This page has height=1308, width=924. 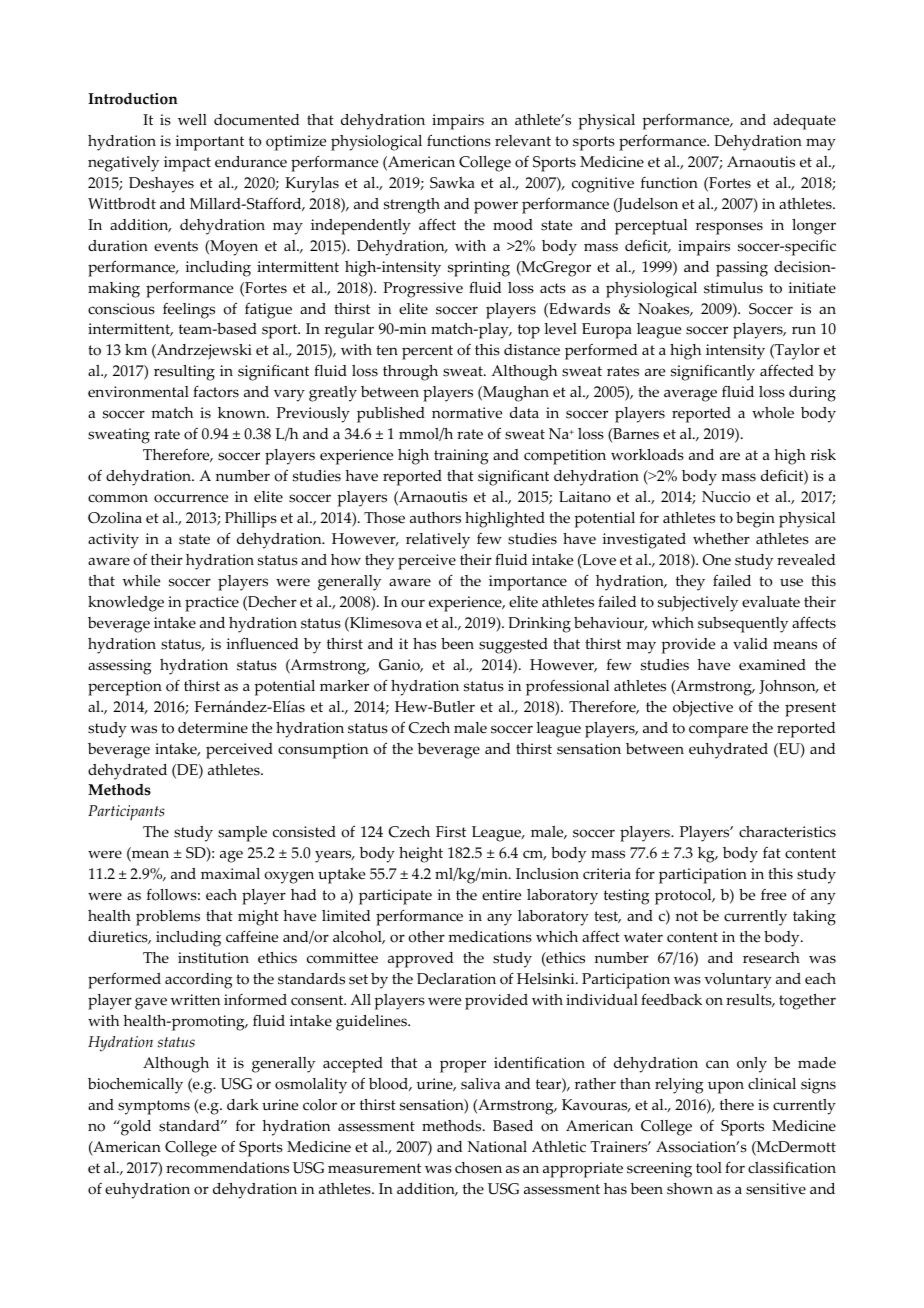 What do you see at coordinates (227, 1168) in the page?
I see `recommendations` at bounding box center [227, 1168].
